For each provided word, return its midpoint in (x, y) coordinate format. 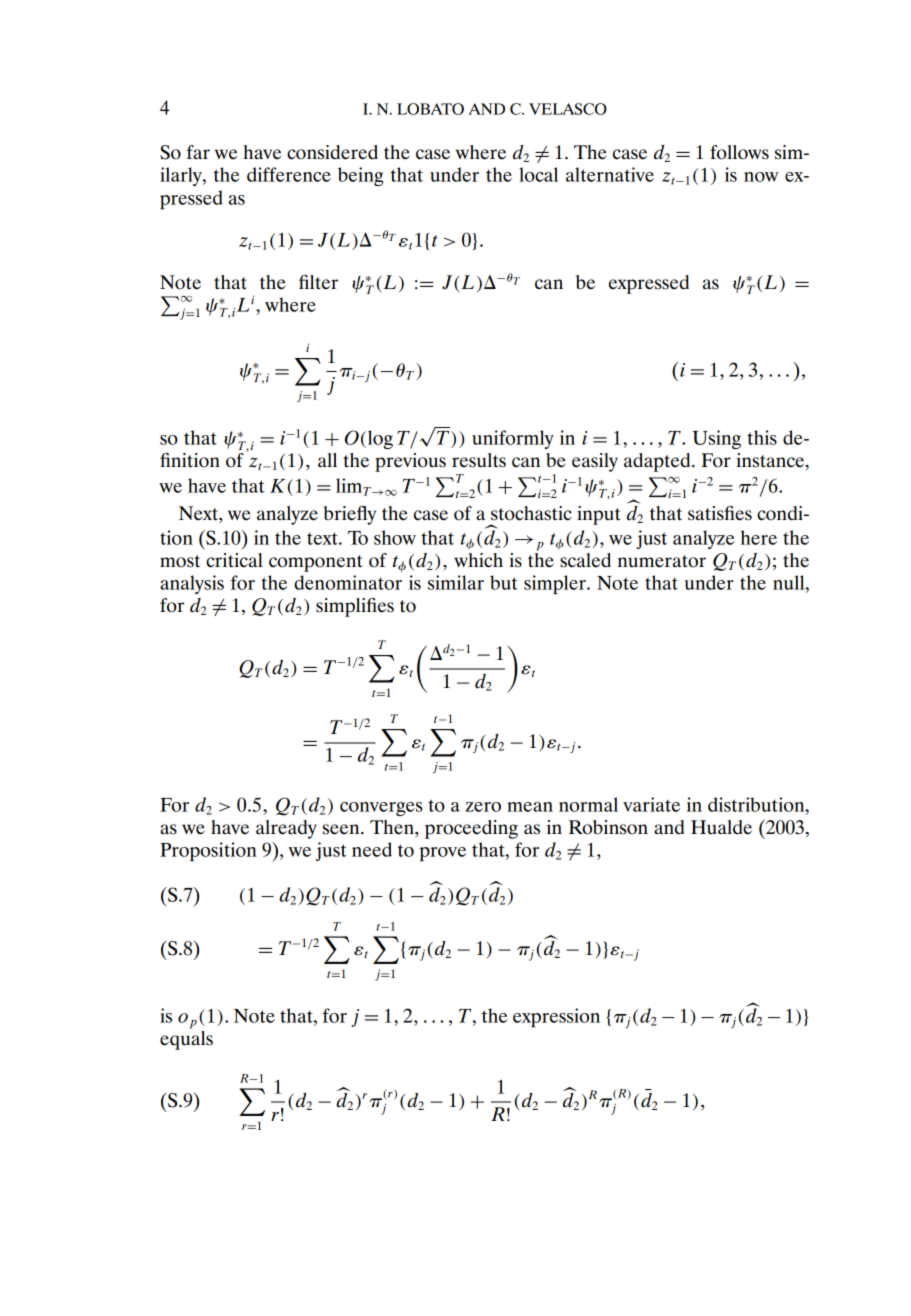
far (198, 152)
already (286, 829)
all (327, 460)
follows (739, 152)
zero (483, 807)
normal (588, 804)
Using (716, 439)
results (479, 460)
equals (186, 1040)
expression (556, 1017)
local (538, 174)
